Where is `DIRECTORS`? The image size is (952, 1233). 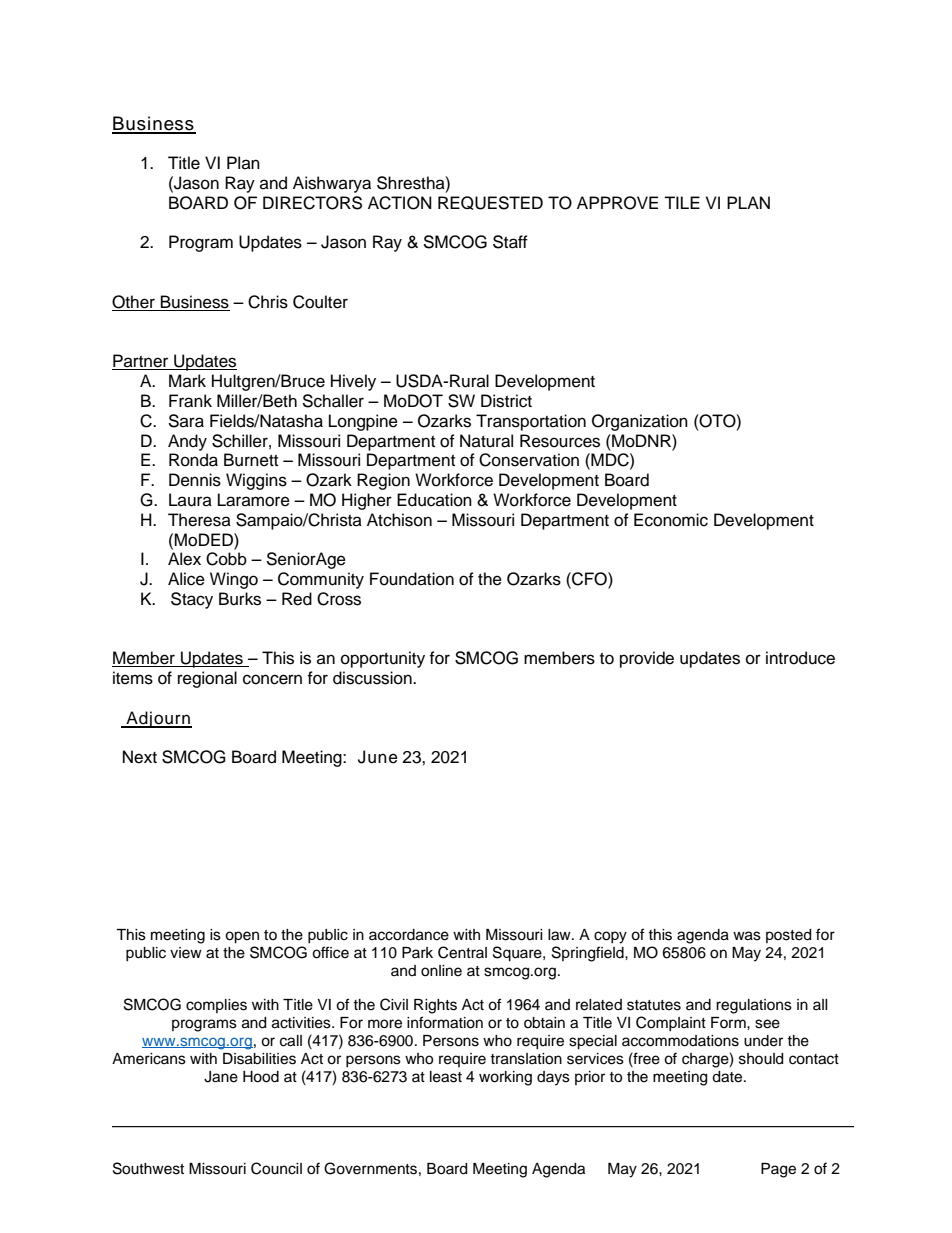
DIRECTORS is located at coordinates (312, 203).
